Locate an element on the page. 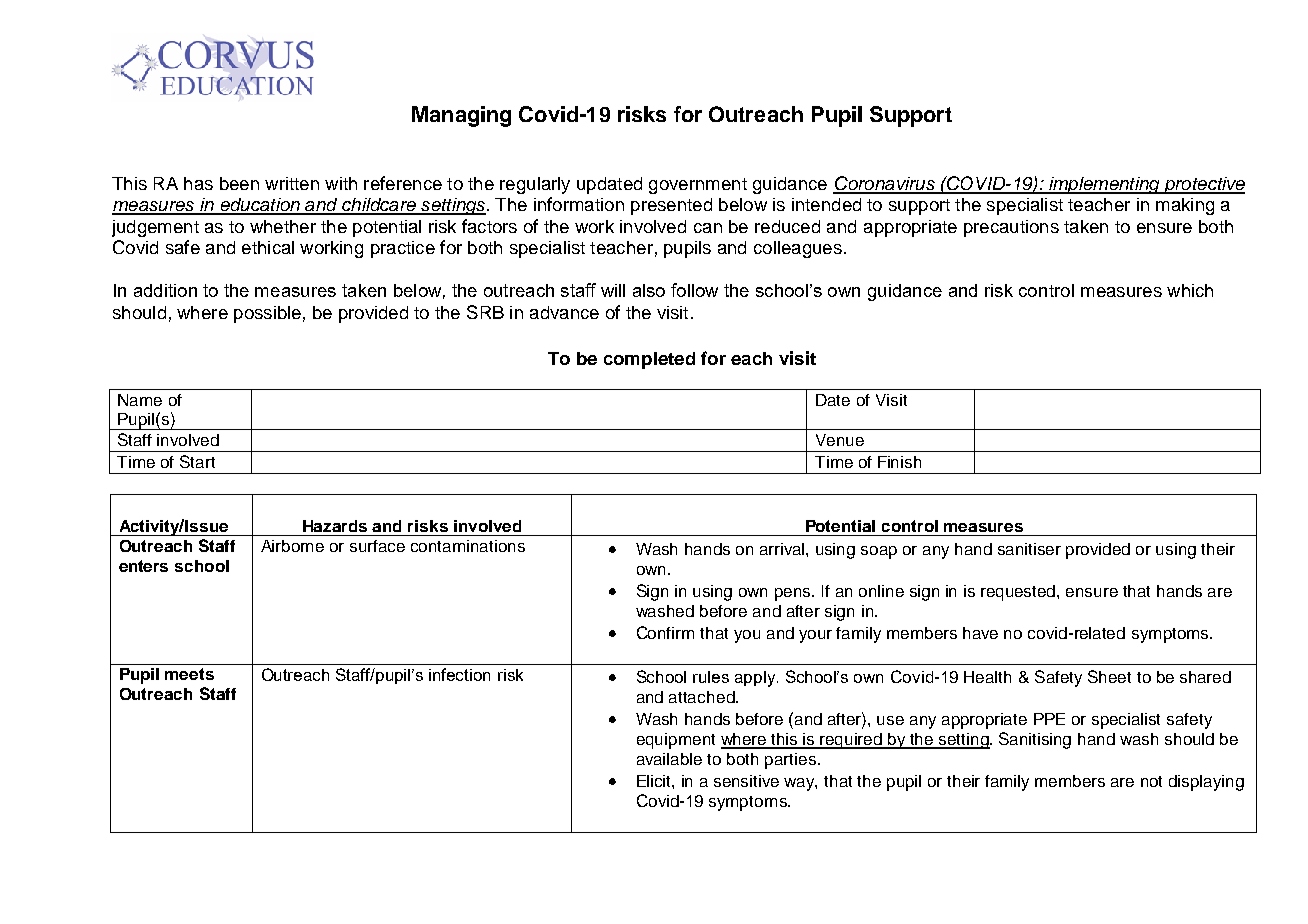 The height and width of the document is (924, 1308). available is located at coordinates (669, 759).
